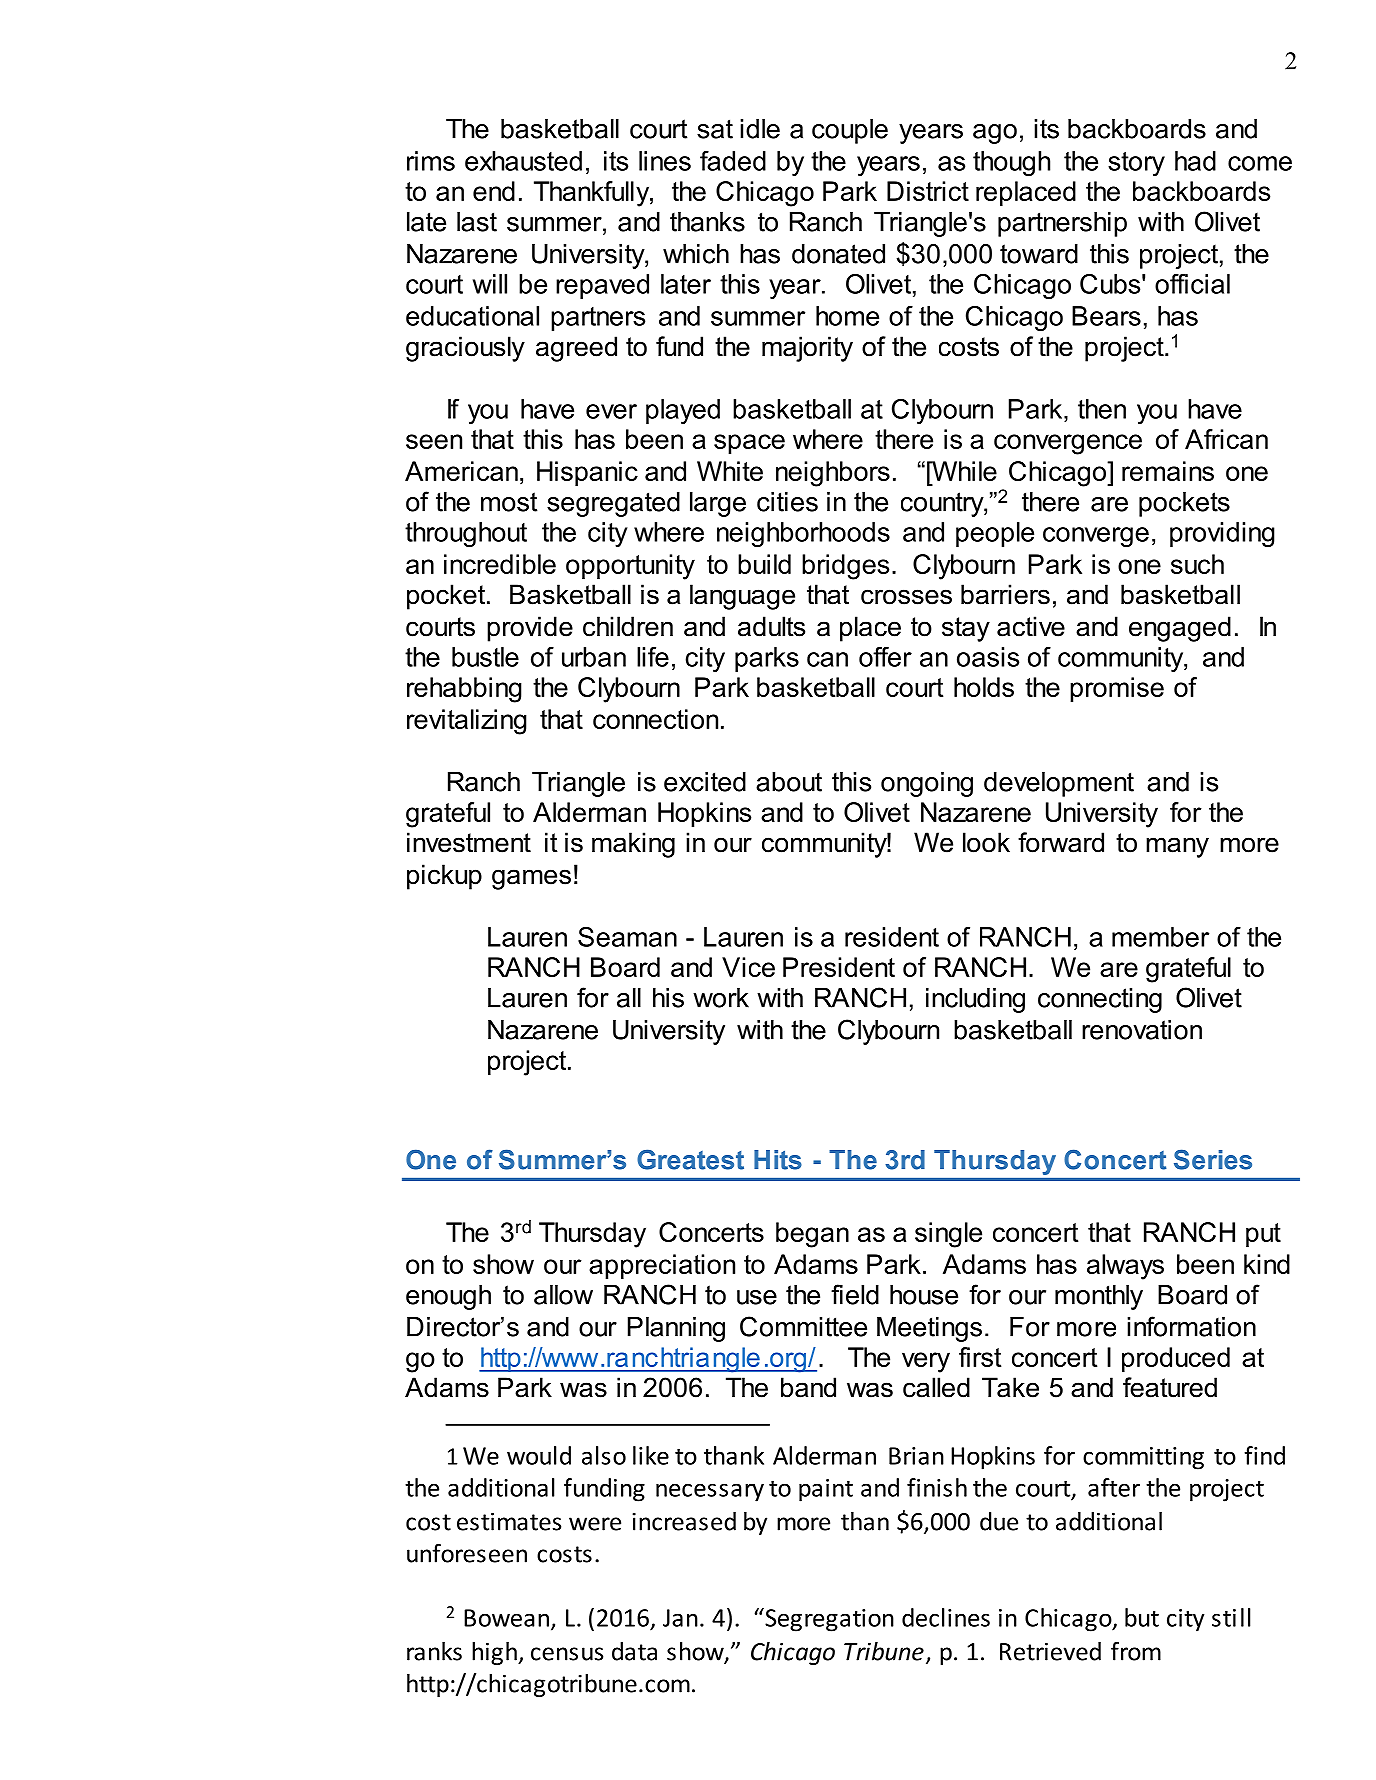 The width and height of the screenshot is (1376, 1780). Describe the element at coordinates (531, 879) in the screenshot. I see `games` at that location.
